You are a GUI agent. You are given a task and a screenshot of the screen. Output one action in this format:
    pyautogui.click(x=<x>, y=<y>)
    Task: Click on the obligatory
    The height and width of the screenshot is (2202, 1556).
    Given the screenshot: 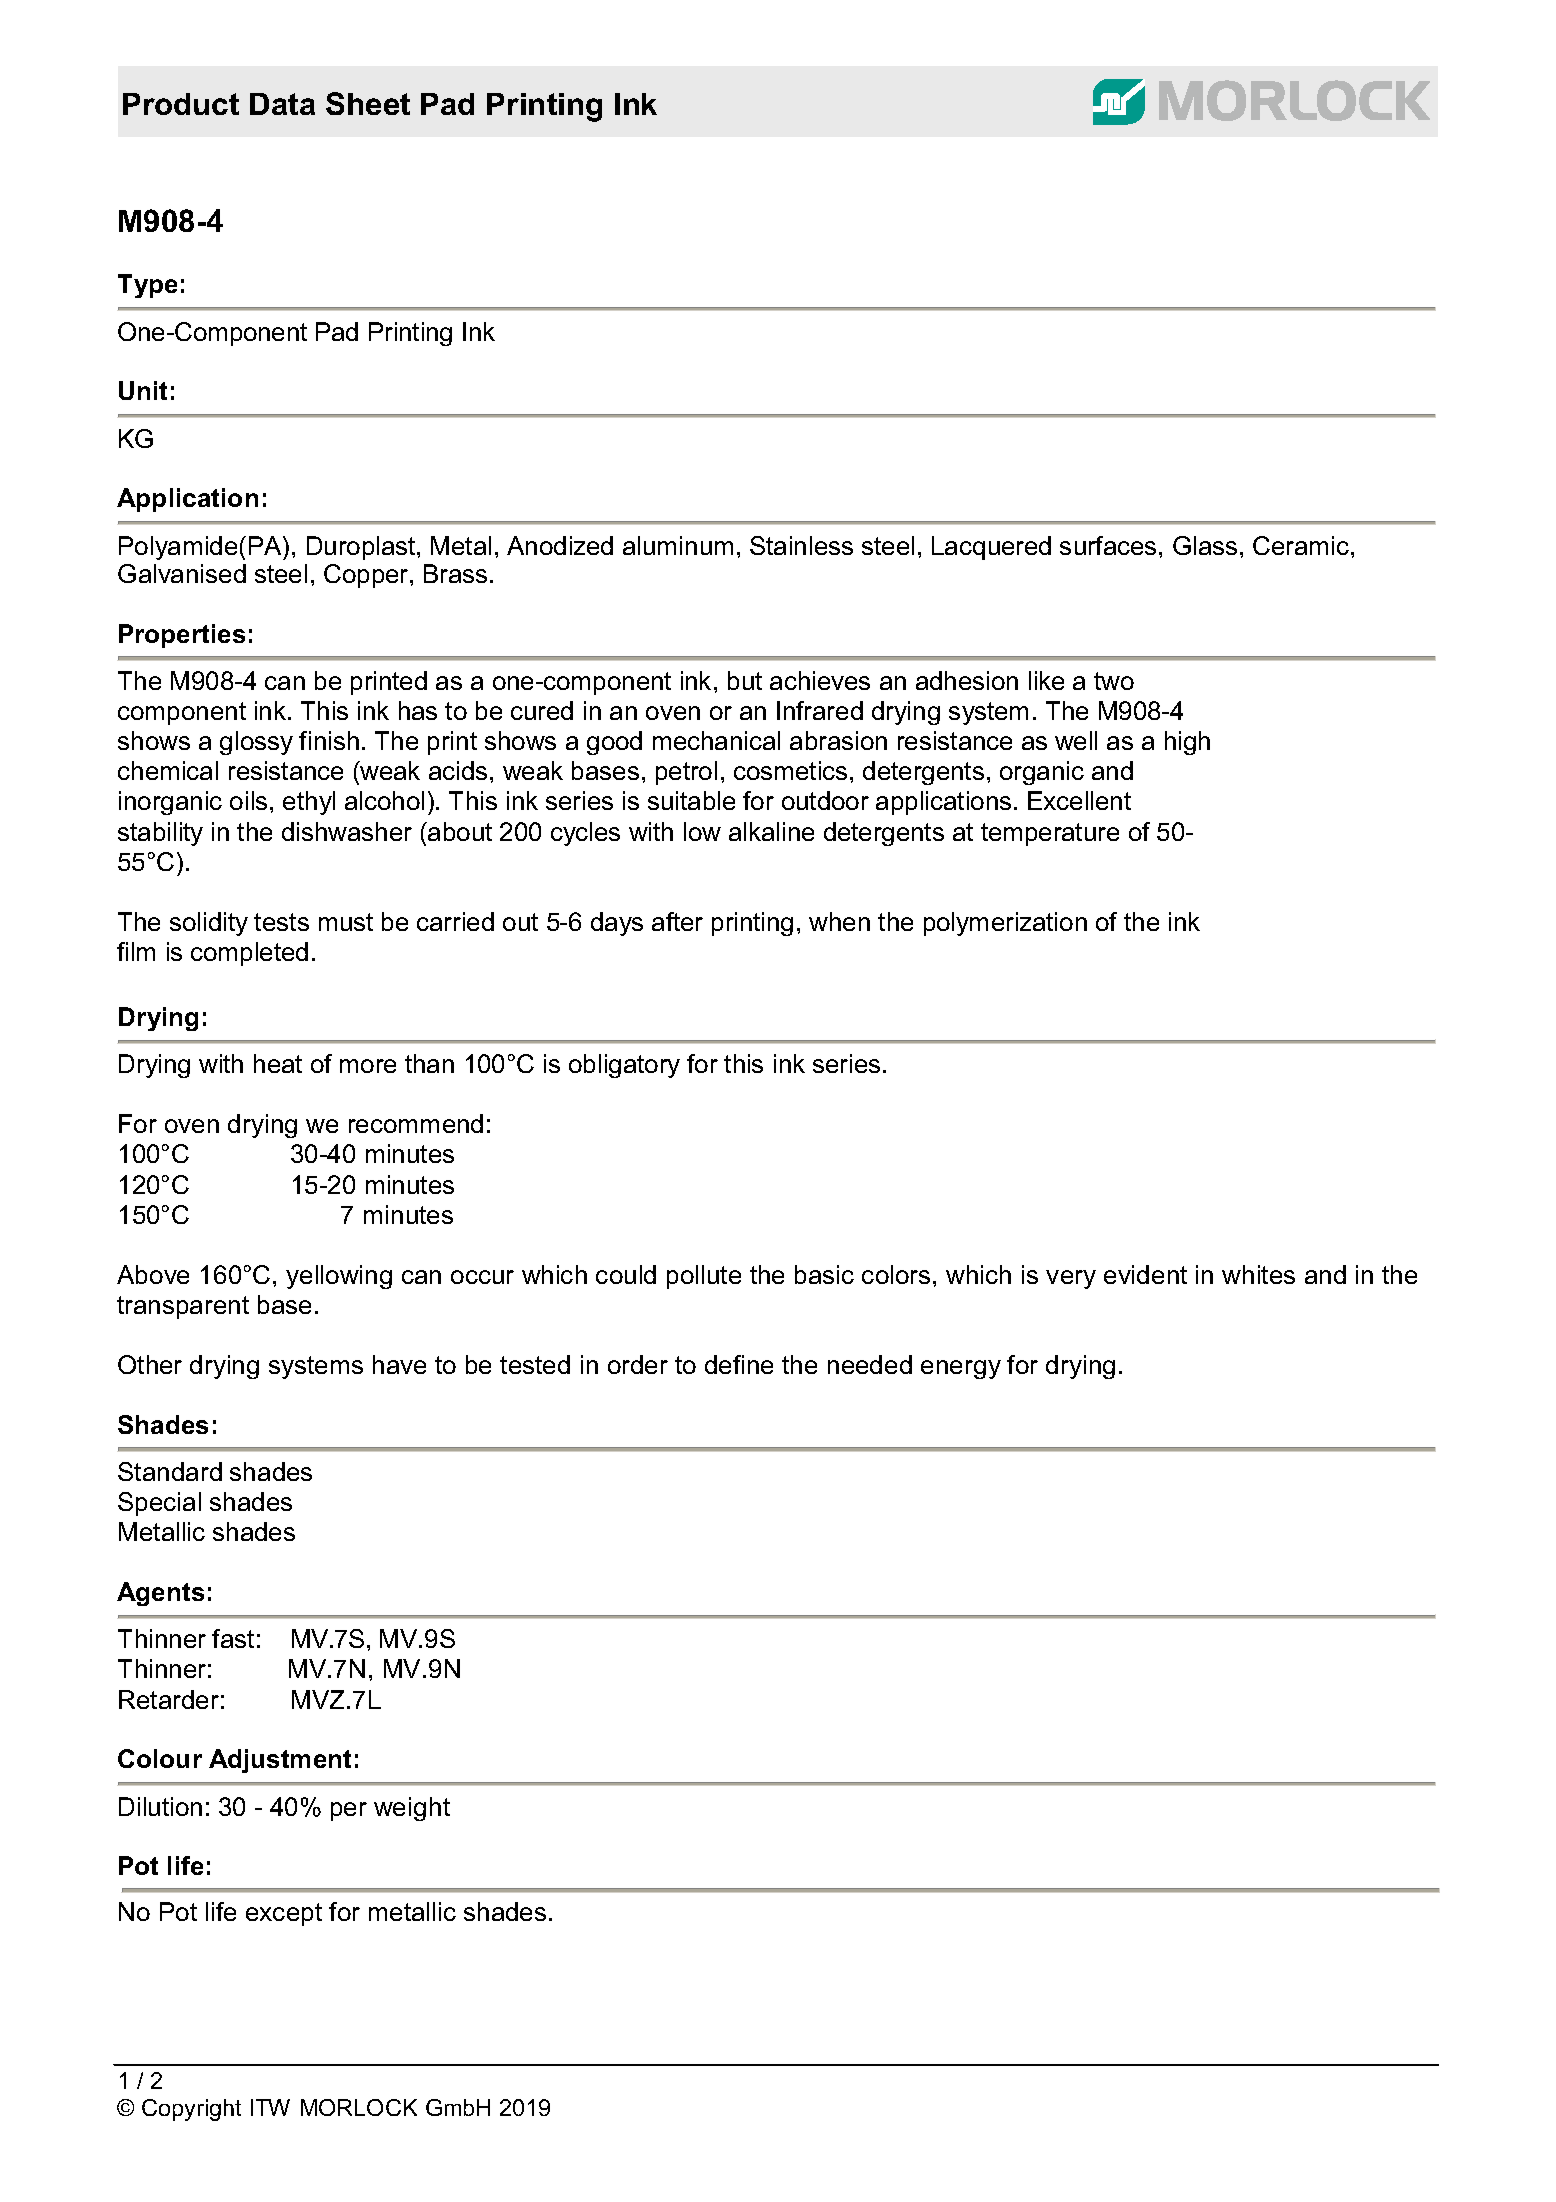 What is the action you would take?
    pyautogui.click(x=624, y=1066)
